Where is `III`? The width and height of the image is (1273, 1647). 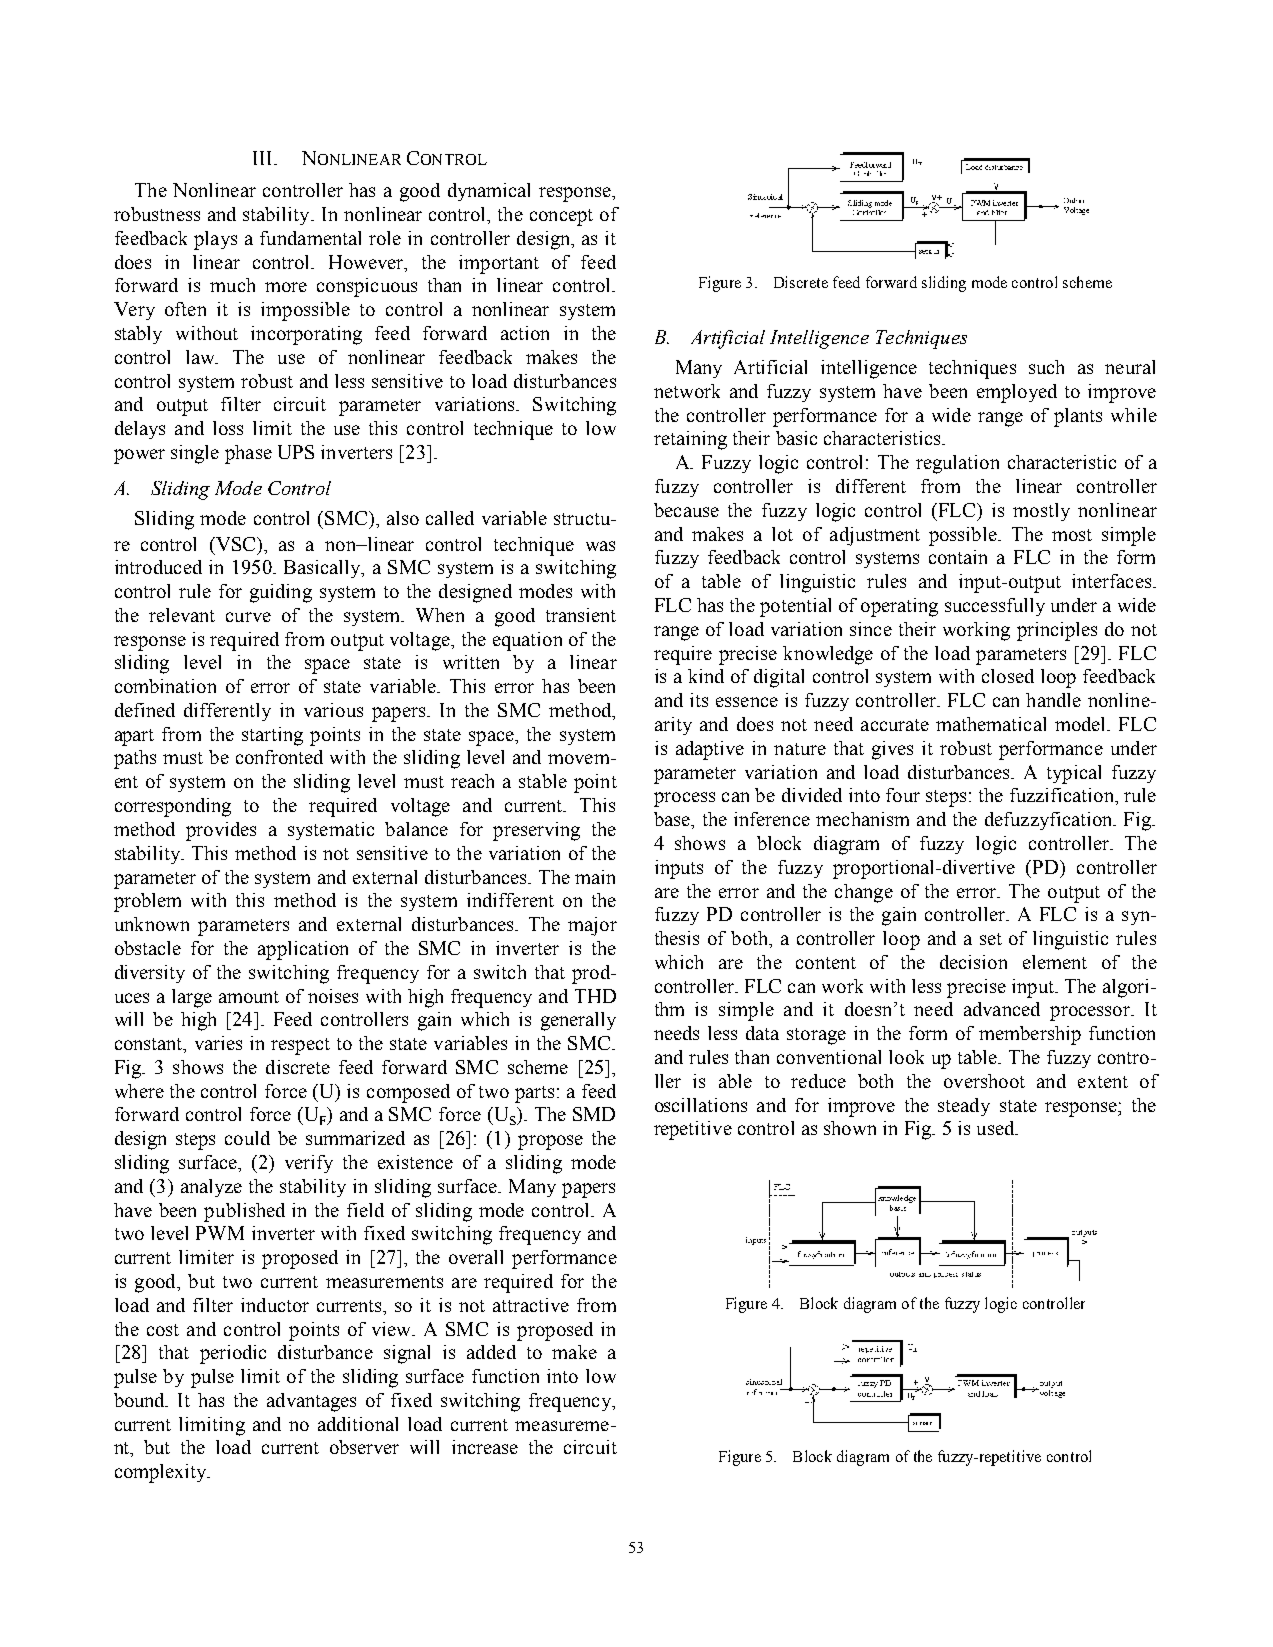 III is located at coordinates (264, 158).
